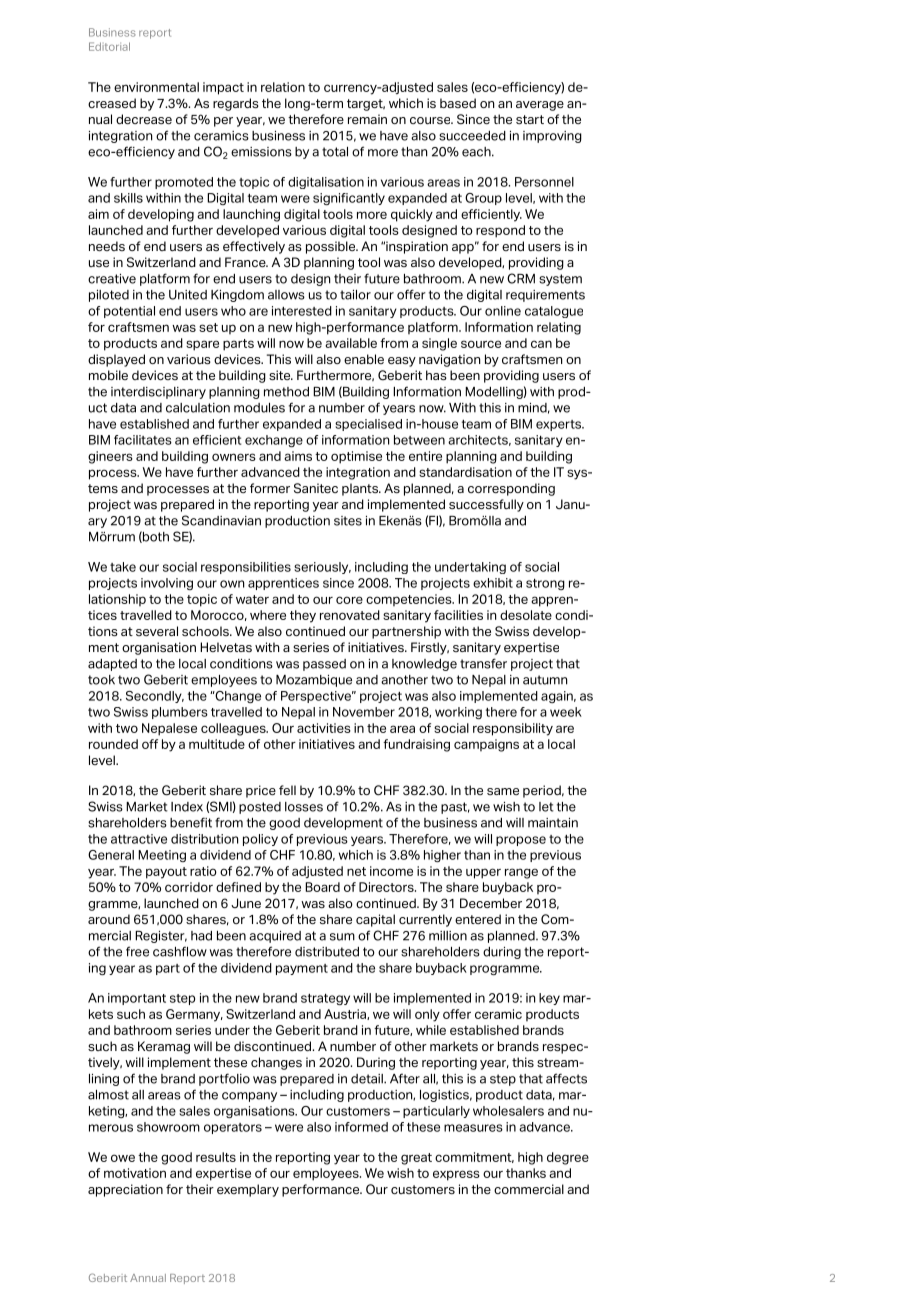  I want to click on Editorial, so click(109, 46).
